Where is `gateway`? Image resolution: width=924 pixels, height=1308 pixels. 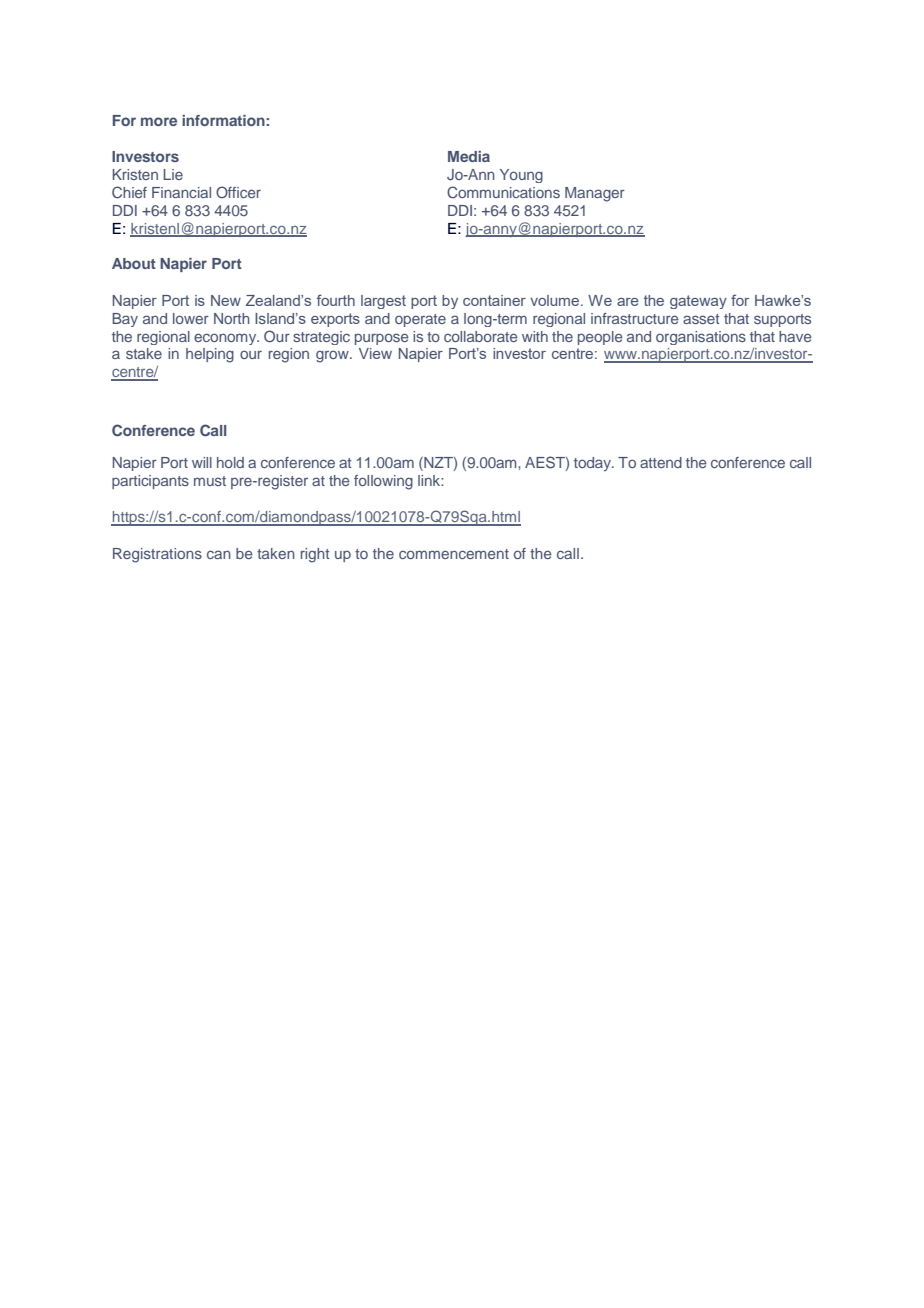
gateway is located at coordinates (698, 302).
